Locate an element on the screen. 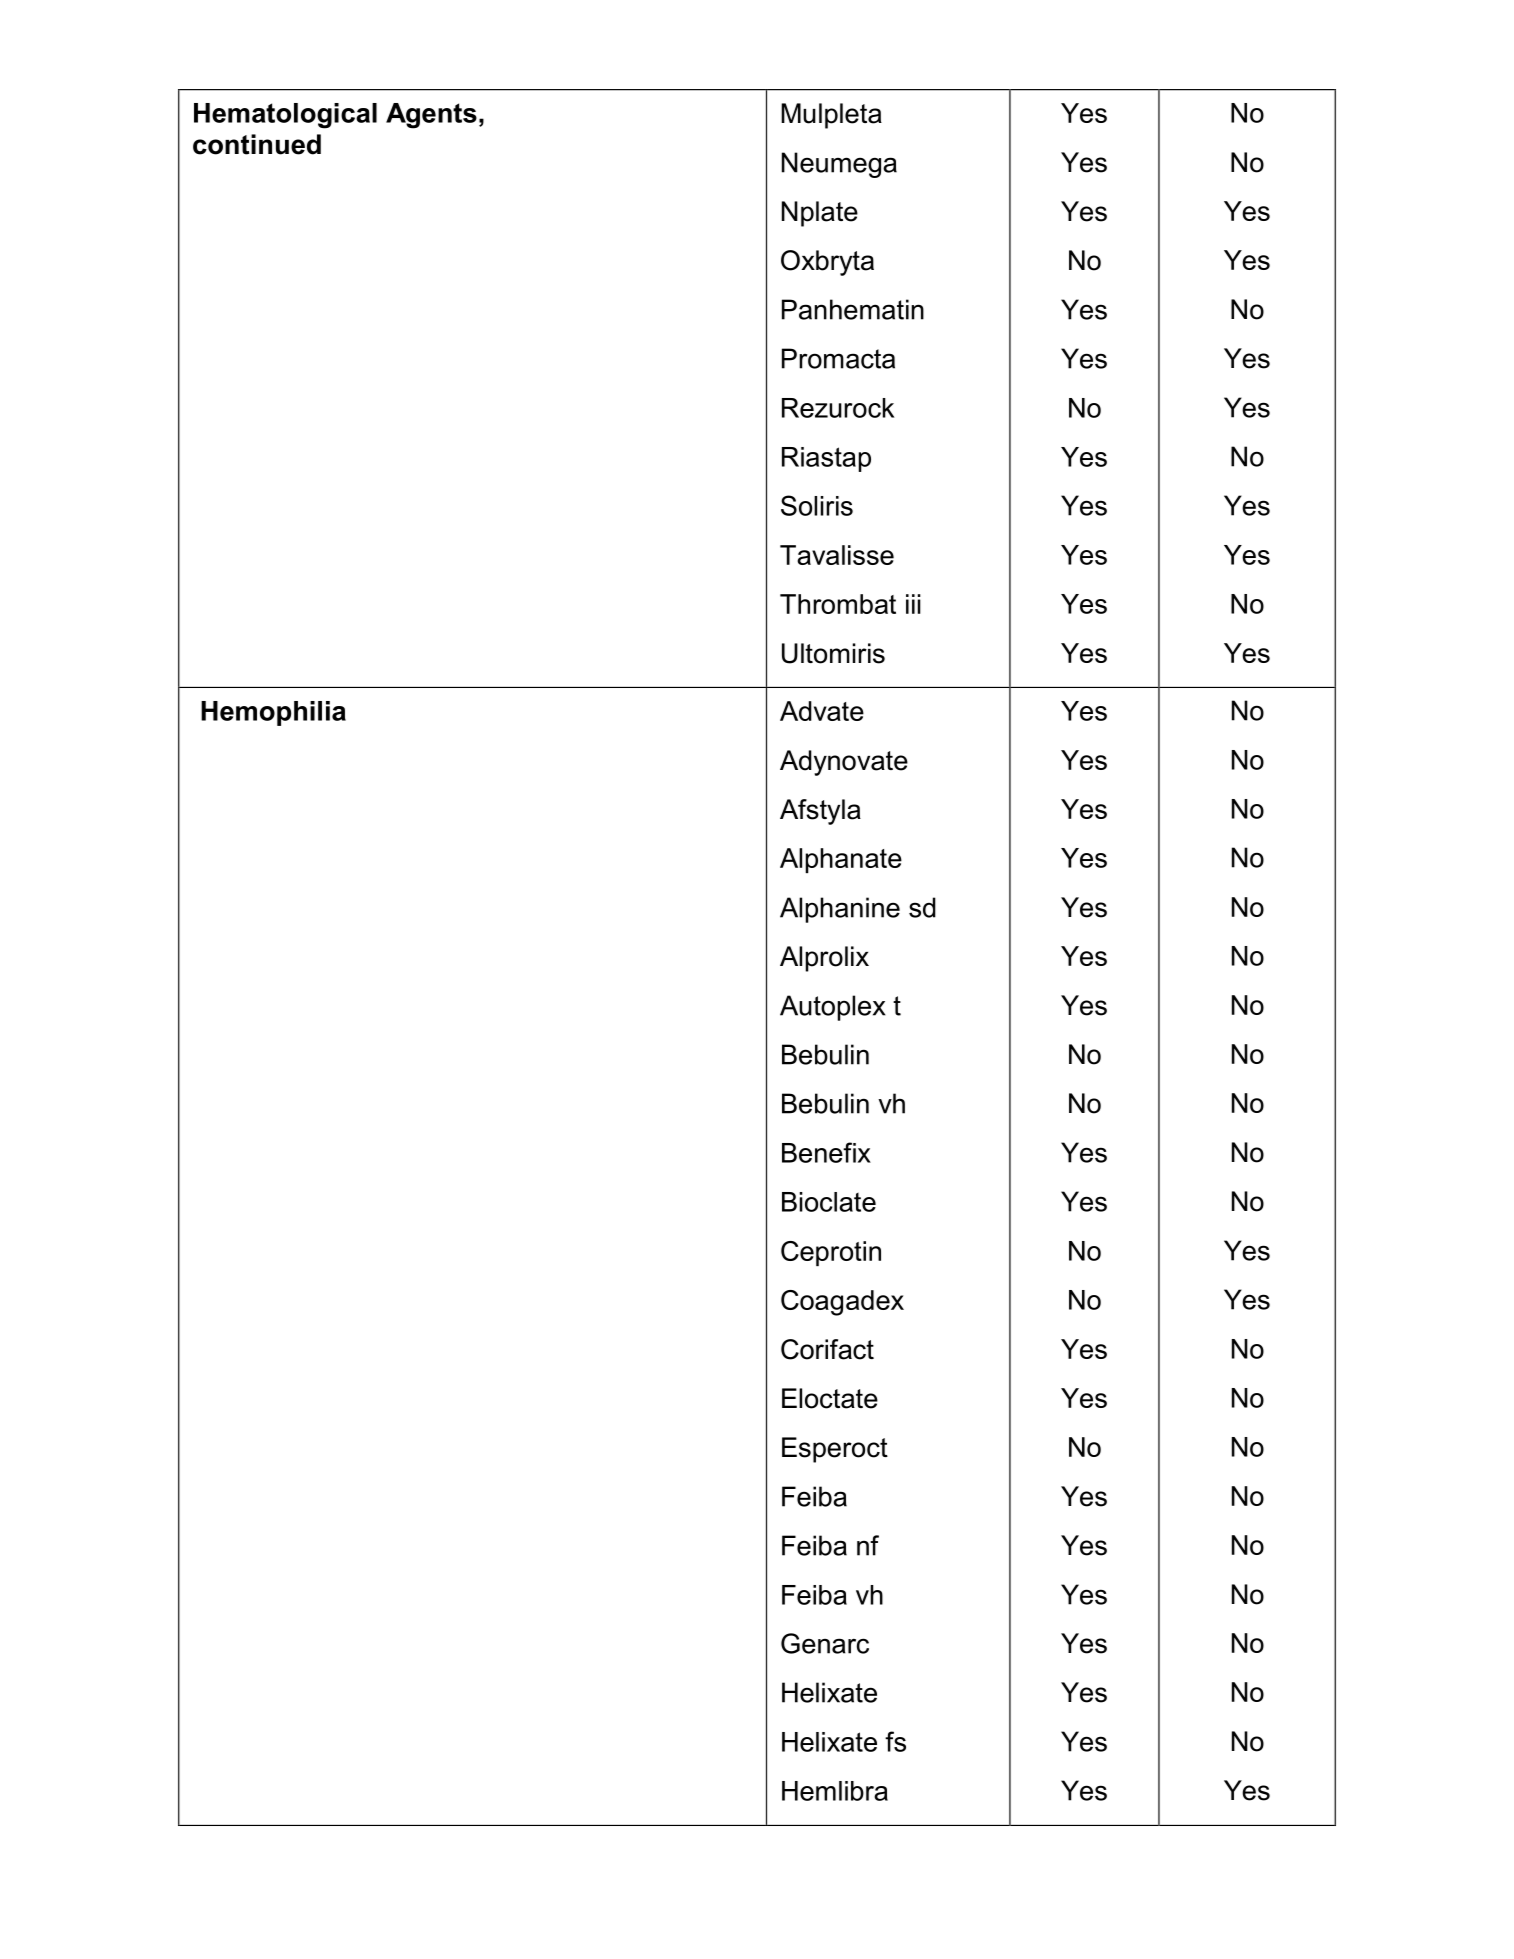 Image resolution: width=1514 pixels, height=1959 pixels. continued is located at coordinates (257, 144).
